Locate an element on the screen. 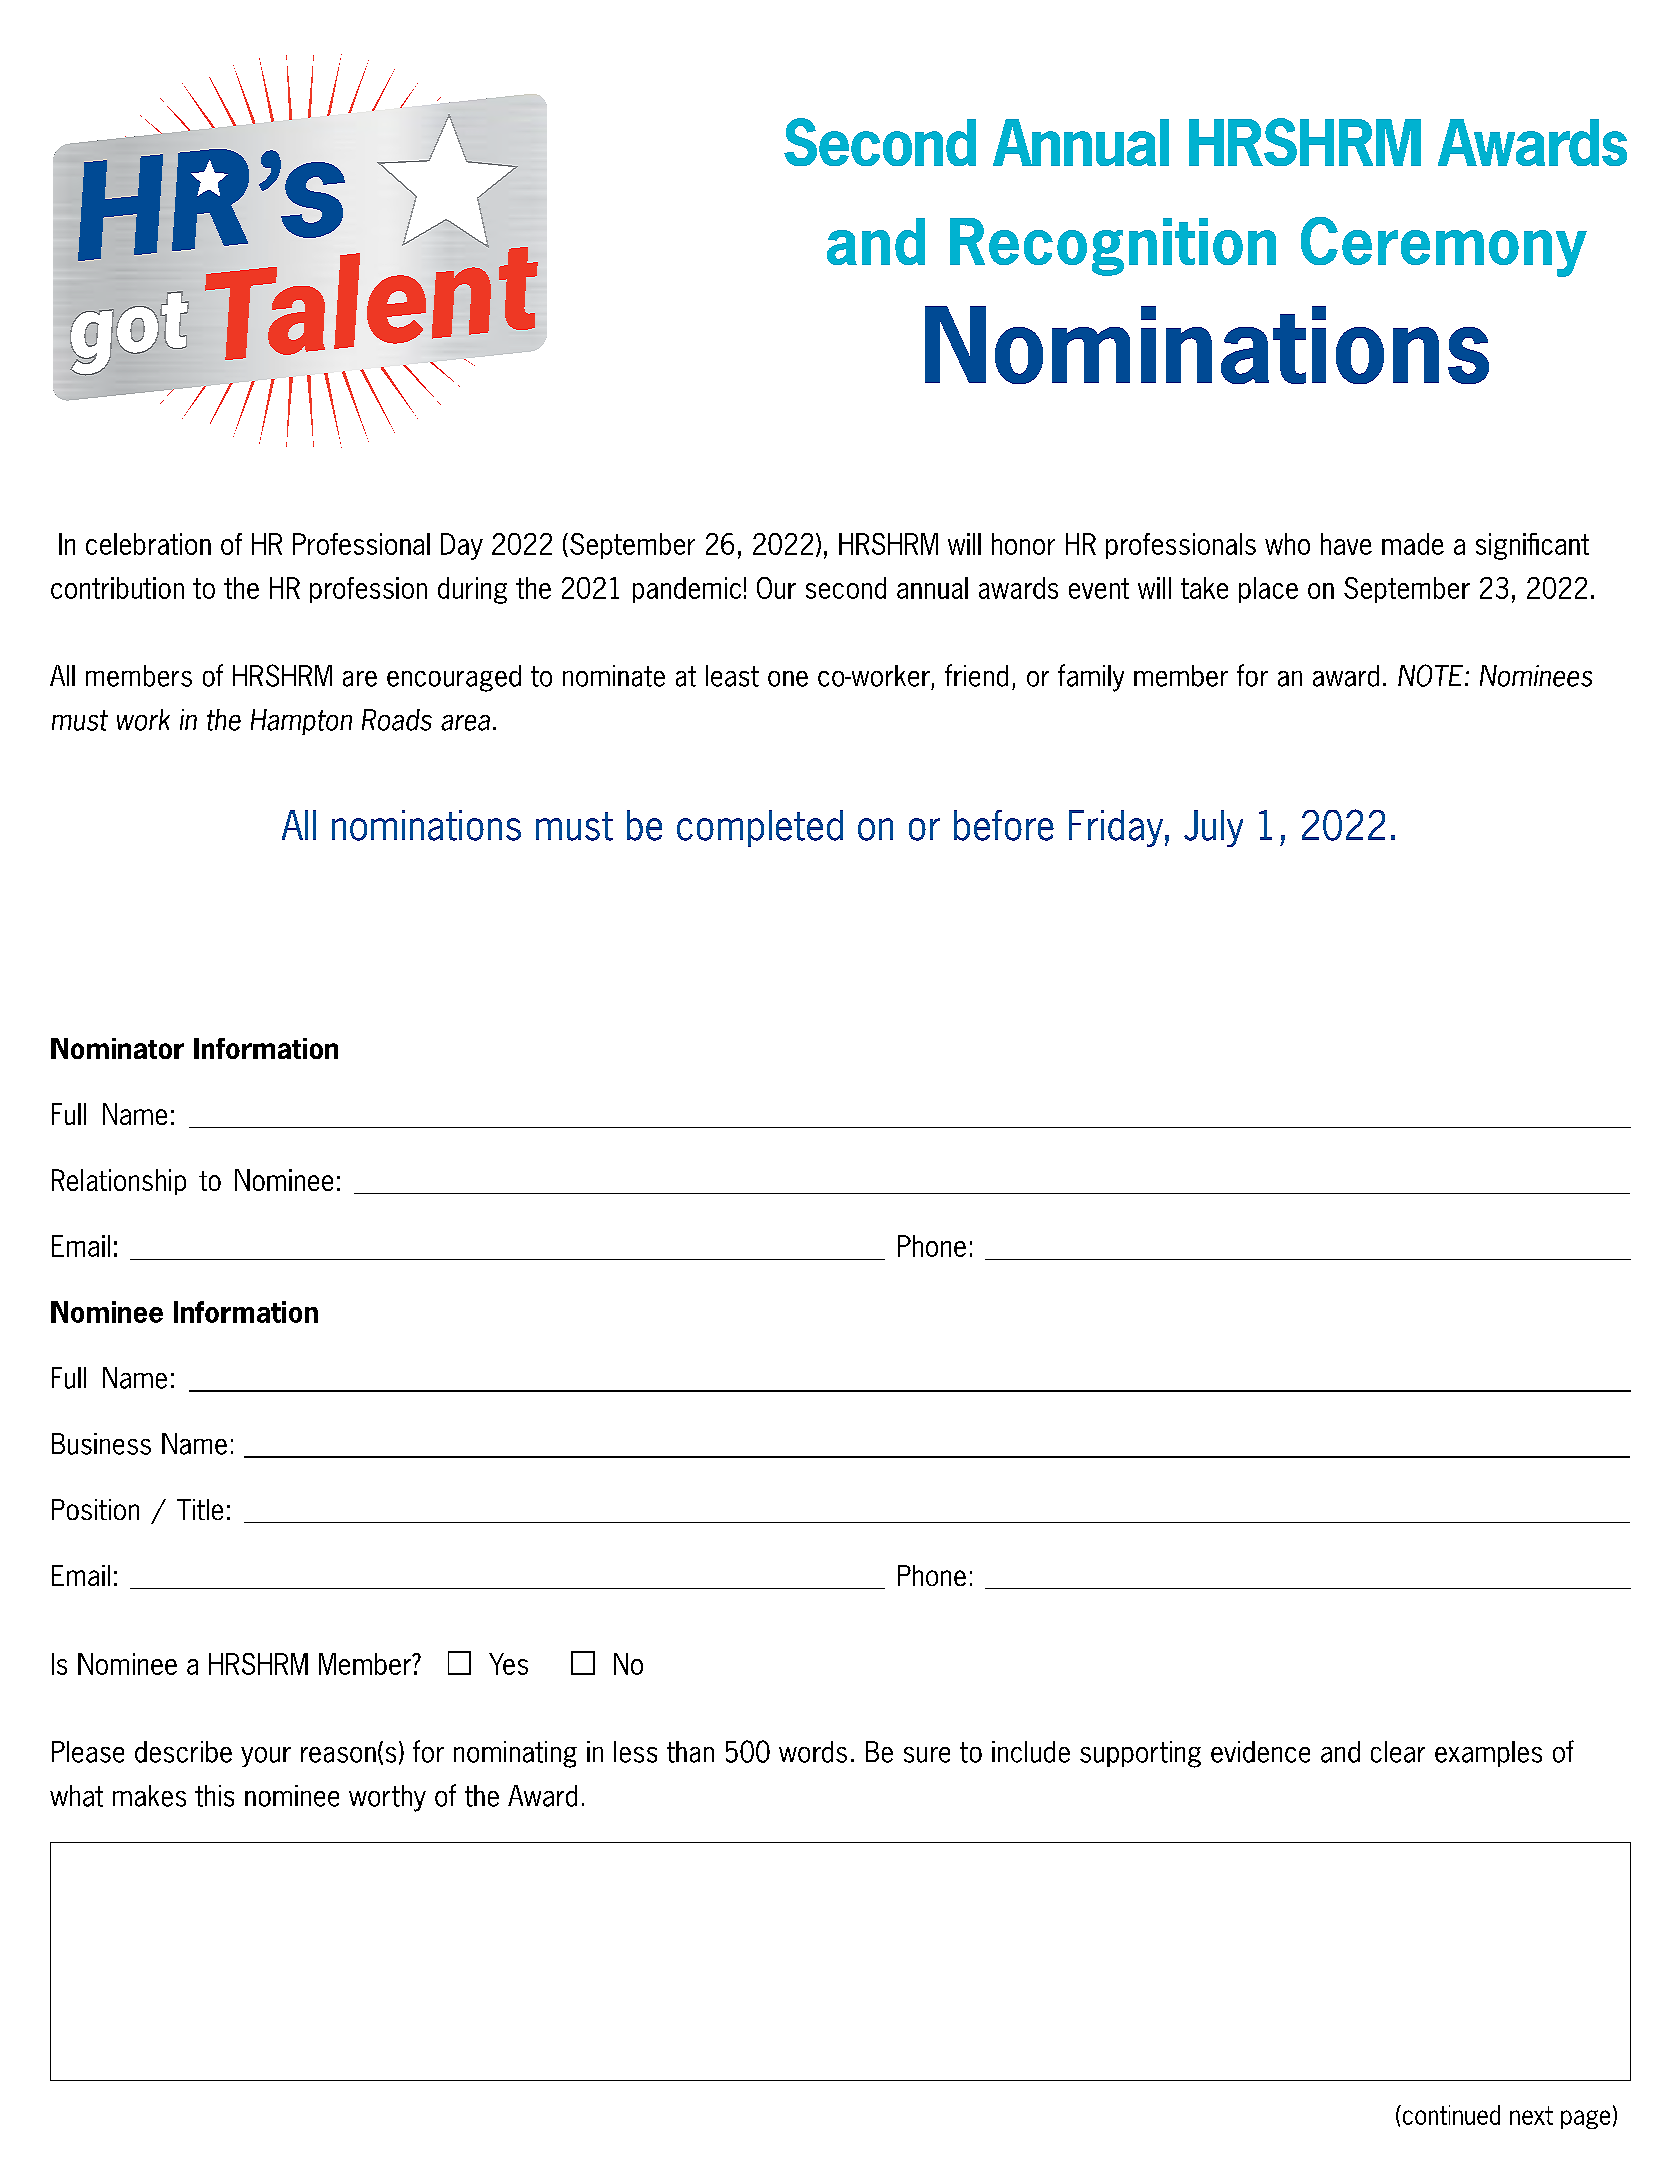 This screenshot has height=2174, width=1680. July is located at coordinates (1213, 828).
